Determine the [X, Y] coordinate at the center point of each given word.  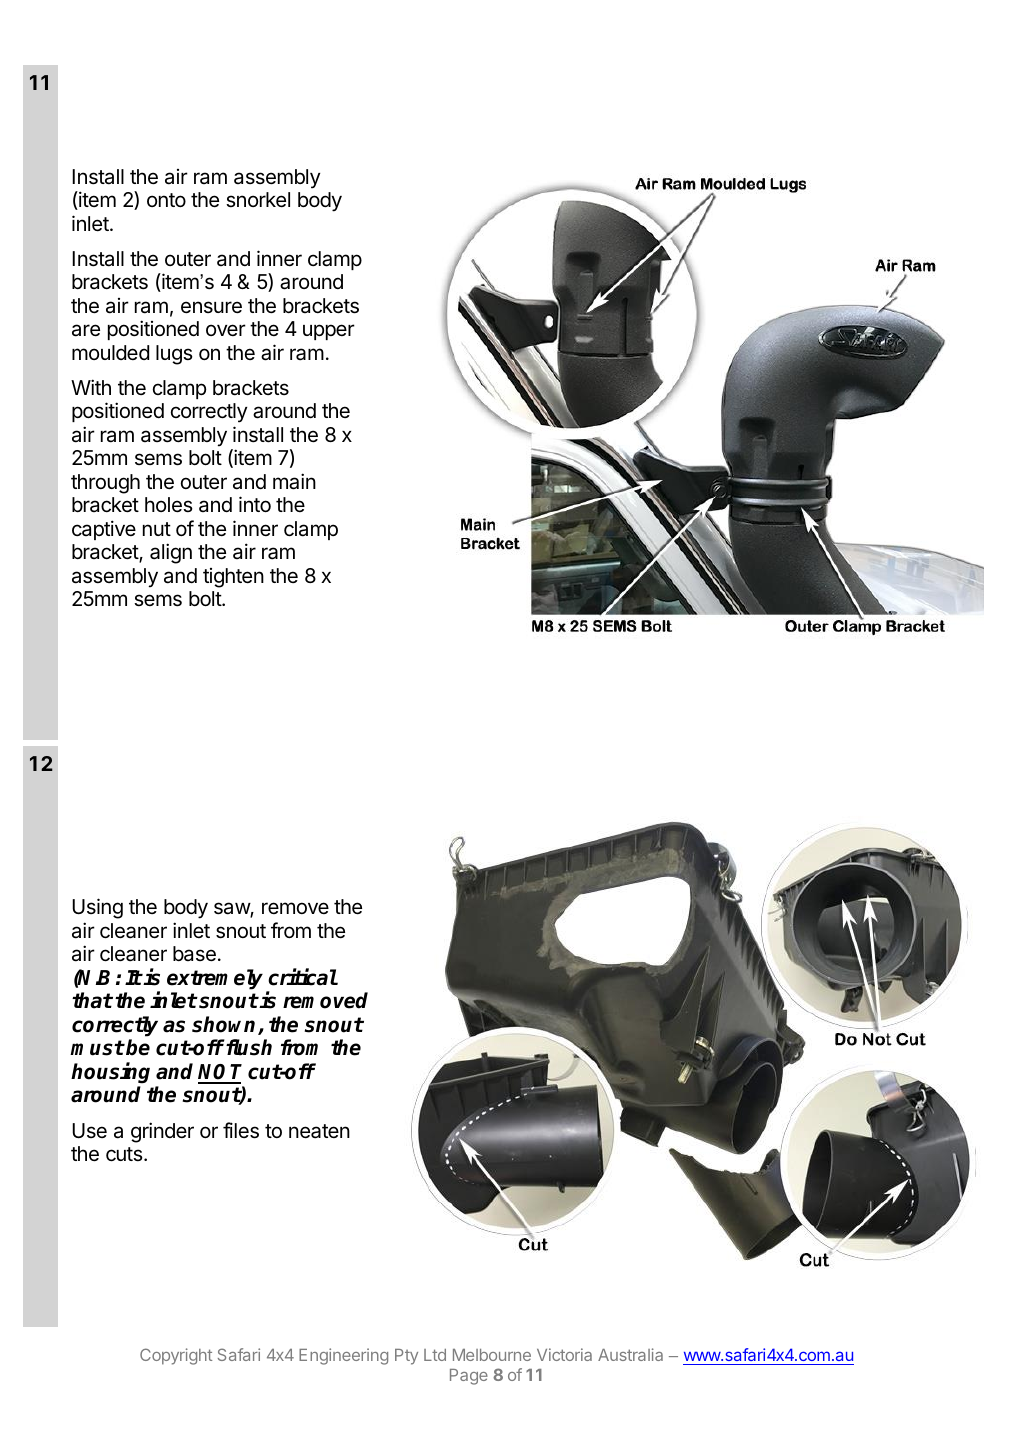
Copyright [176, 1356]
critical [303, 977]
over [226, 330]
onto [166, 200]
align [171, 553]
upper [329, 332]
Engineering [343, 1356]
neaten [319, 1131]
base [194, 954]
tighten [233, 578]
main [294, 481]
